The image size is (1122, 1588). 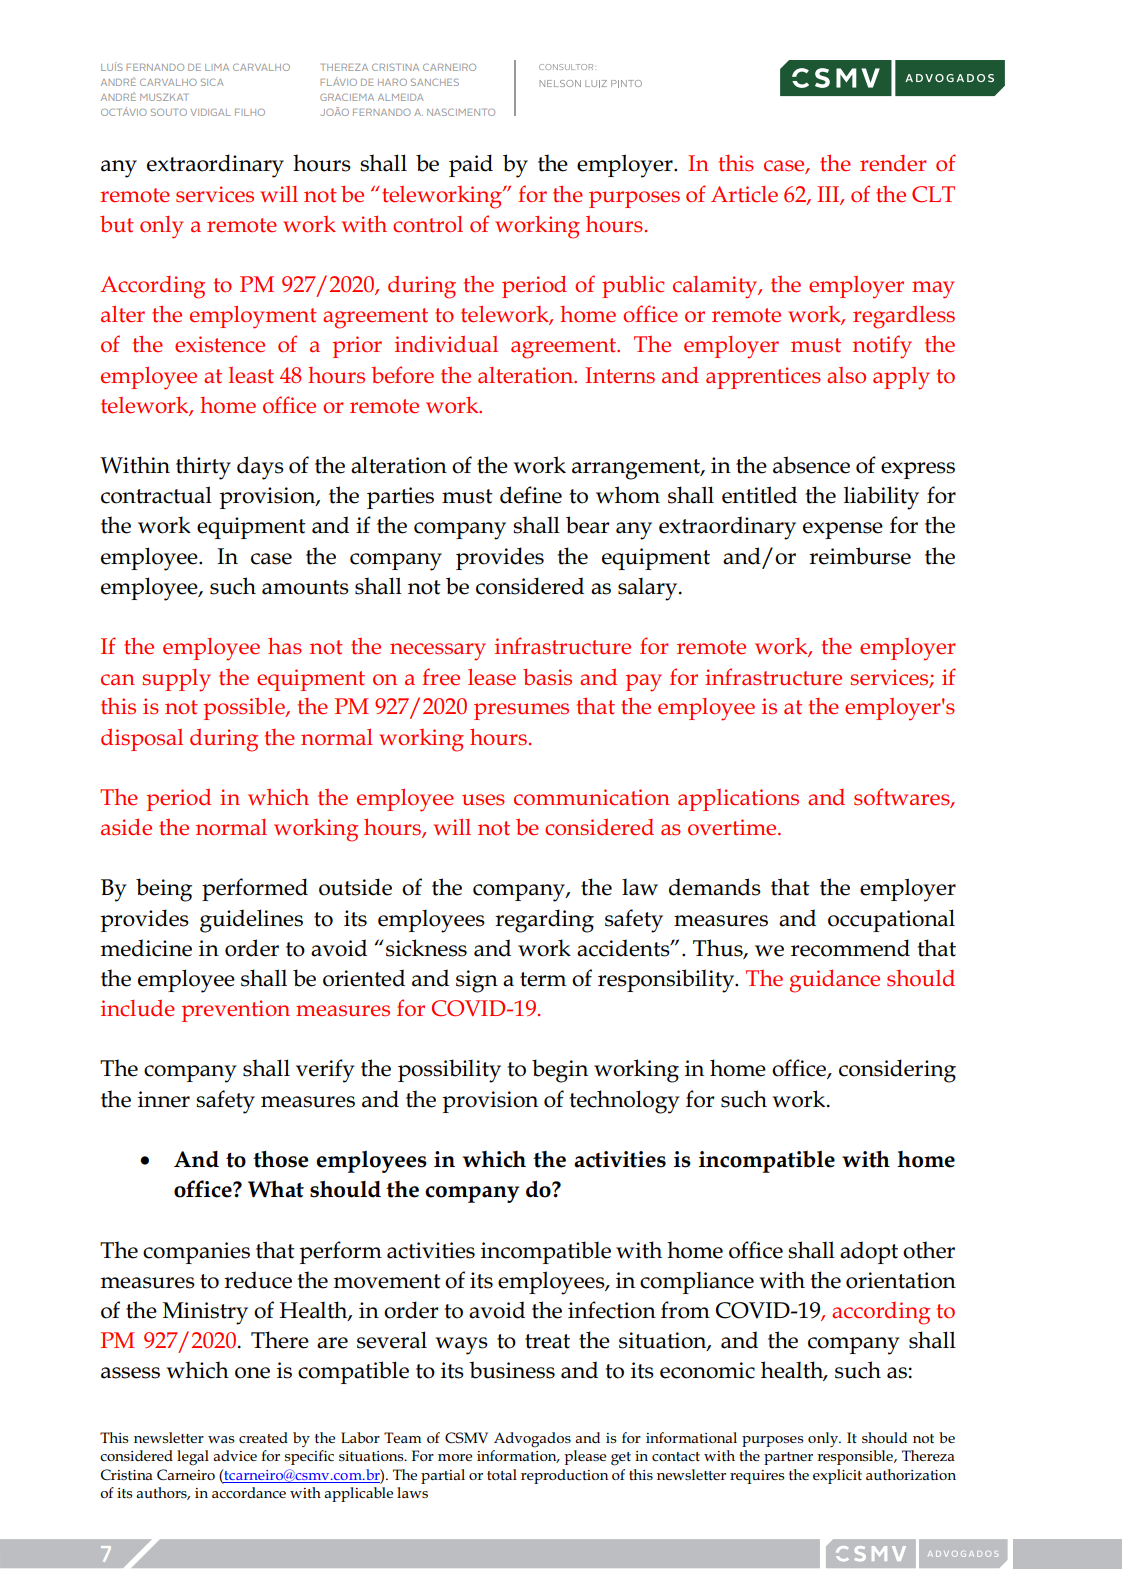 What do you see at coordinates (738, 800) in the document?
I see `applications` at bounding box center [738, 800].
